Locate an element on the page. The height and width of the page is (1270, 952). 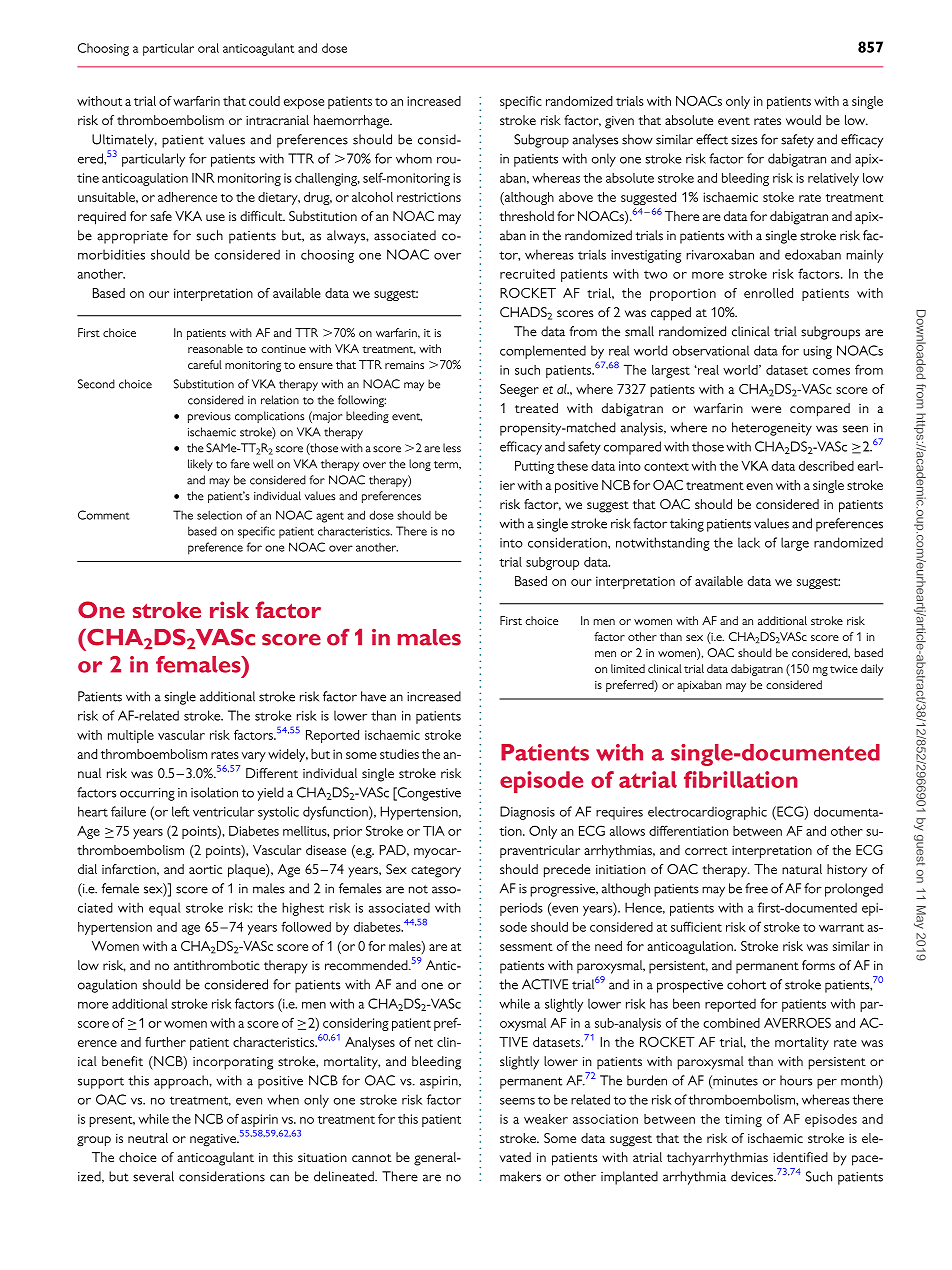
seems is located at coordinates (517, 1101).
